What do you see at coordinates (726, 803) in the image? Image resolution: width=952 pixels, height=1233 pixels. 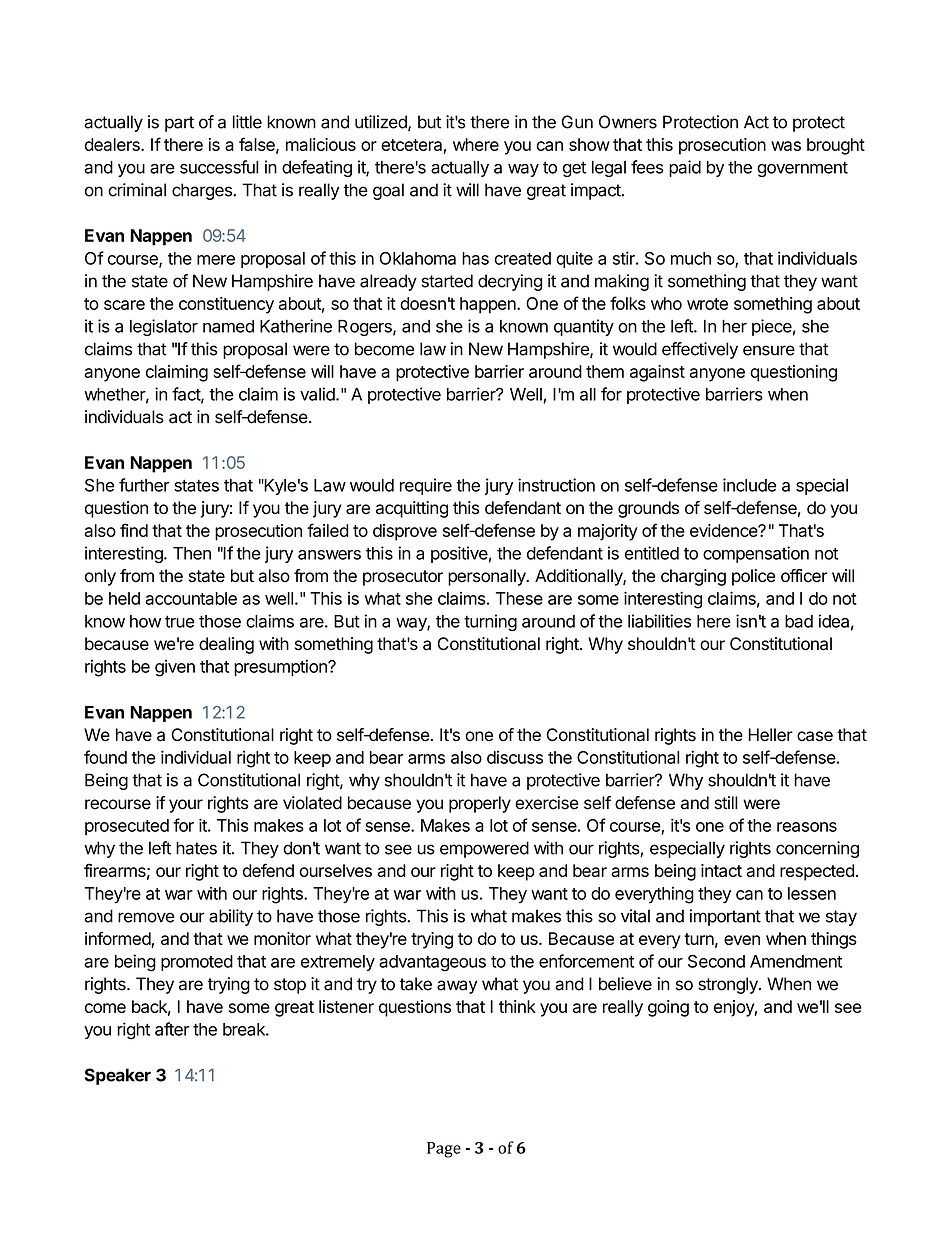 I see `still` at bounding box center [726, 803].
